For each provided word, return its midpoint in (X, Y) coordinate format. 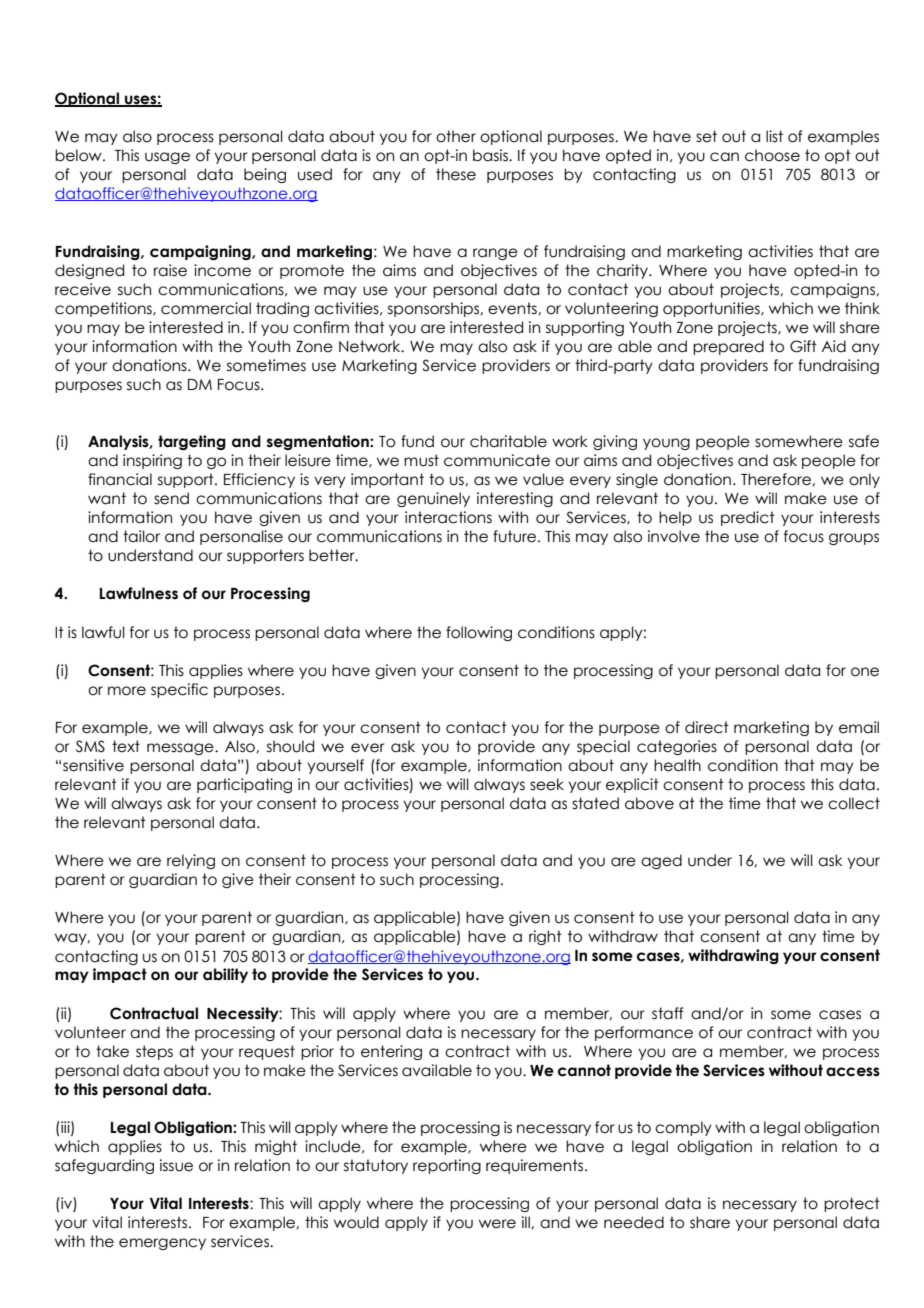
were (497, 1224)
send (171, 498)
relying (191, 861)
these (456, 174)
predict (748, 518)
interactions (448, 517)
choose (772, 155)
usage (167, 158)
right (545, 937)
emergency (162, 1244)
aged (661, 861)
